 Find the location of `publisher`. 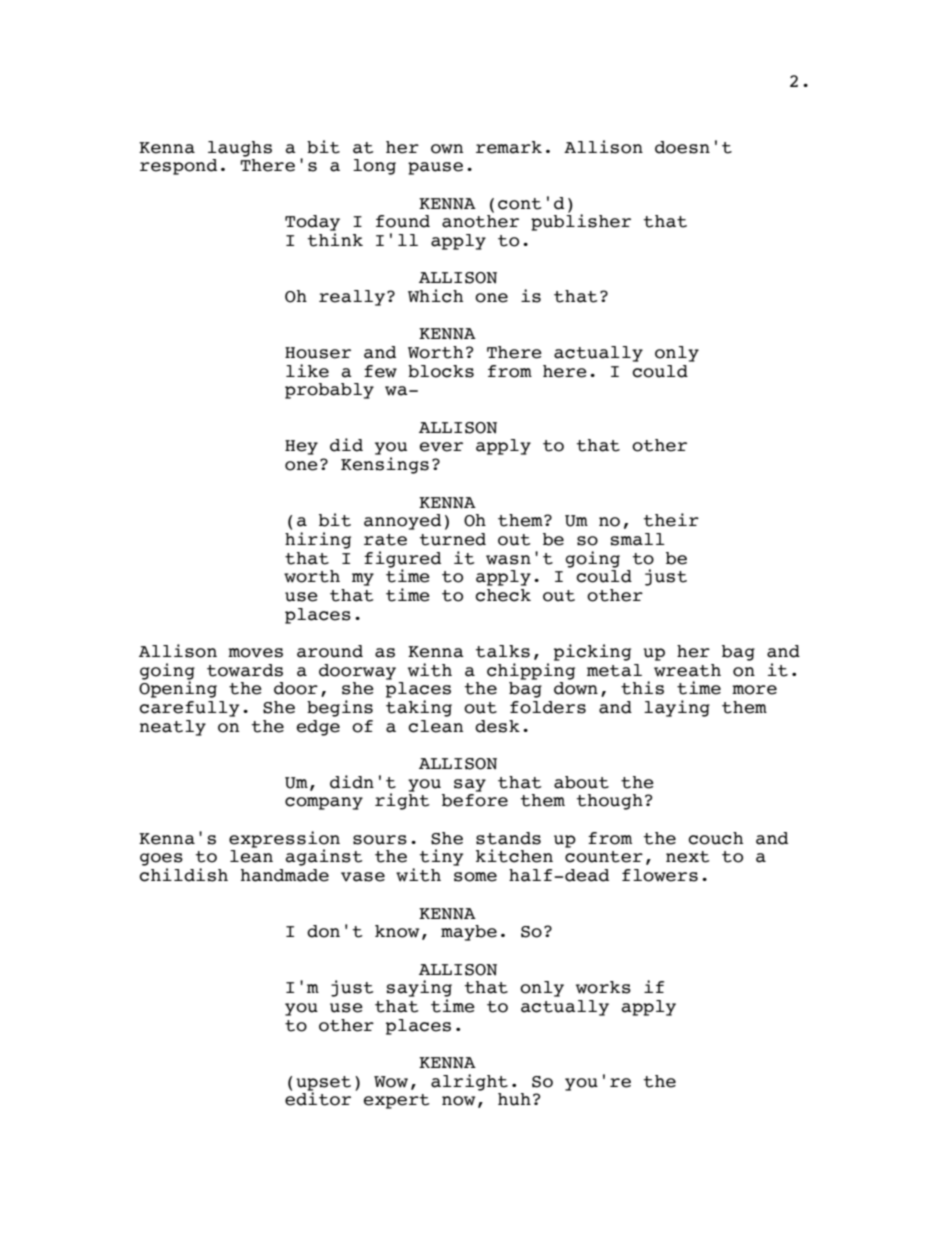

publisher is located at coordinates (581, 221).
